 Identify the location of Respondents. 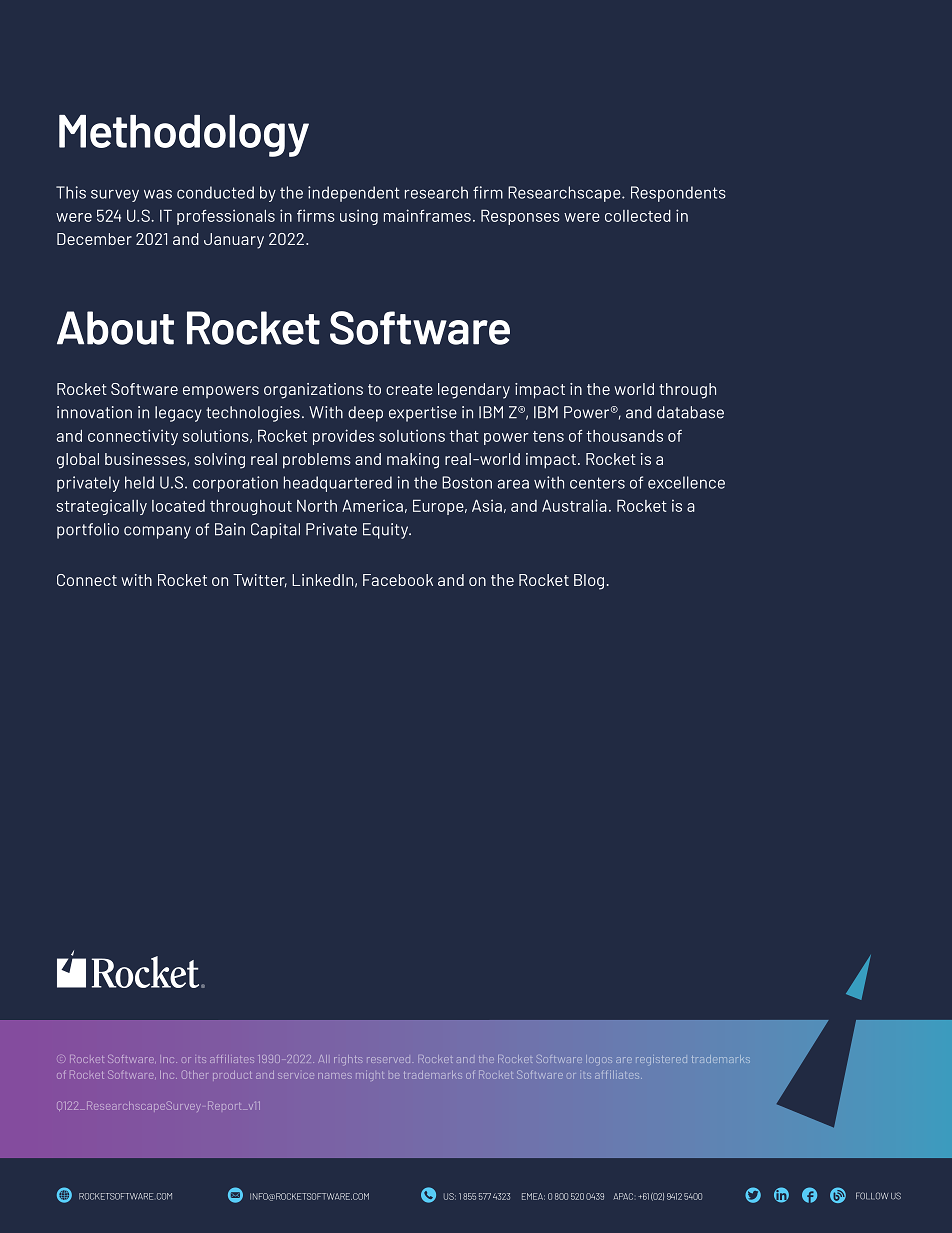
(678, 194).
